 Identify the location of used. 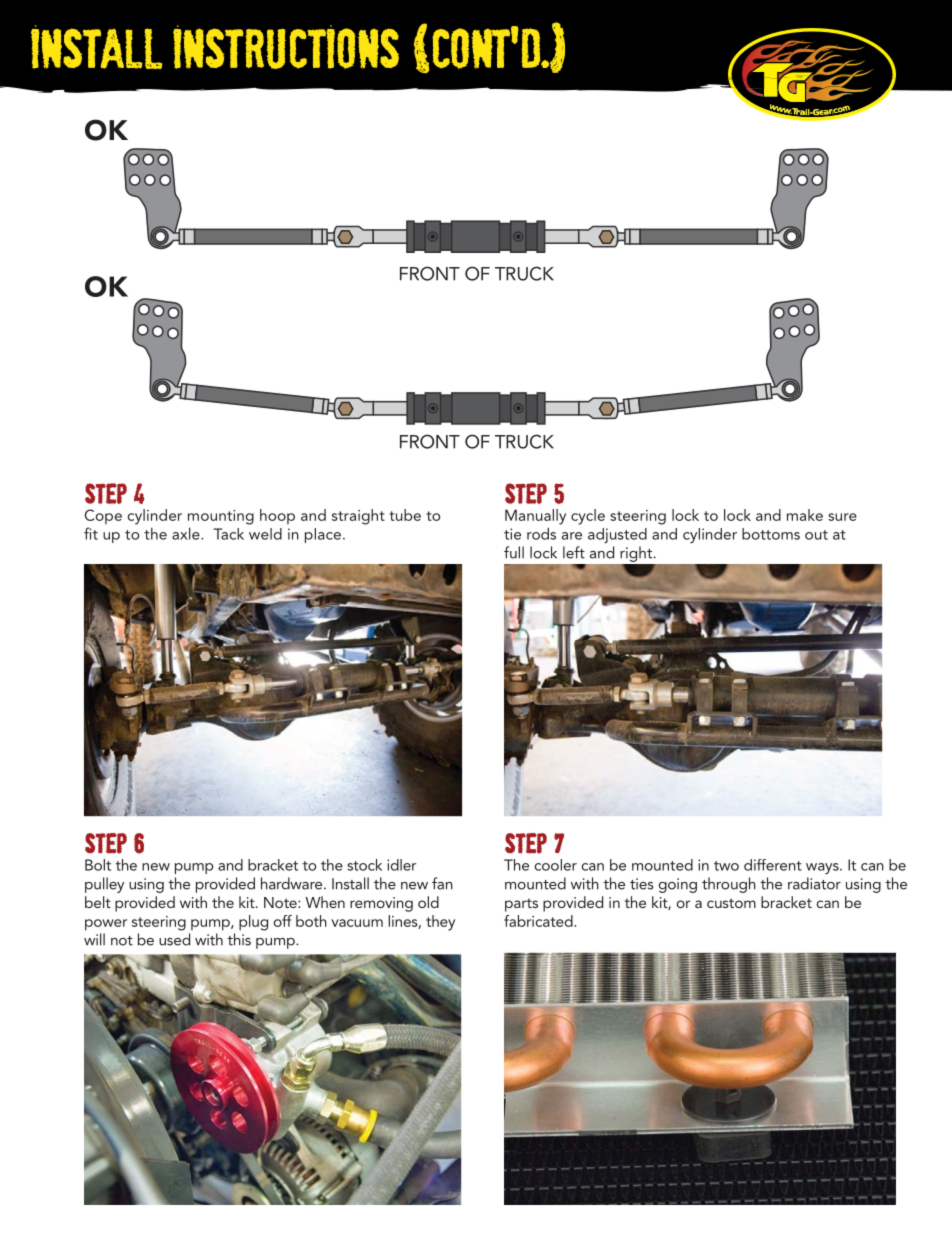
(174, 939).
